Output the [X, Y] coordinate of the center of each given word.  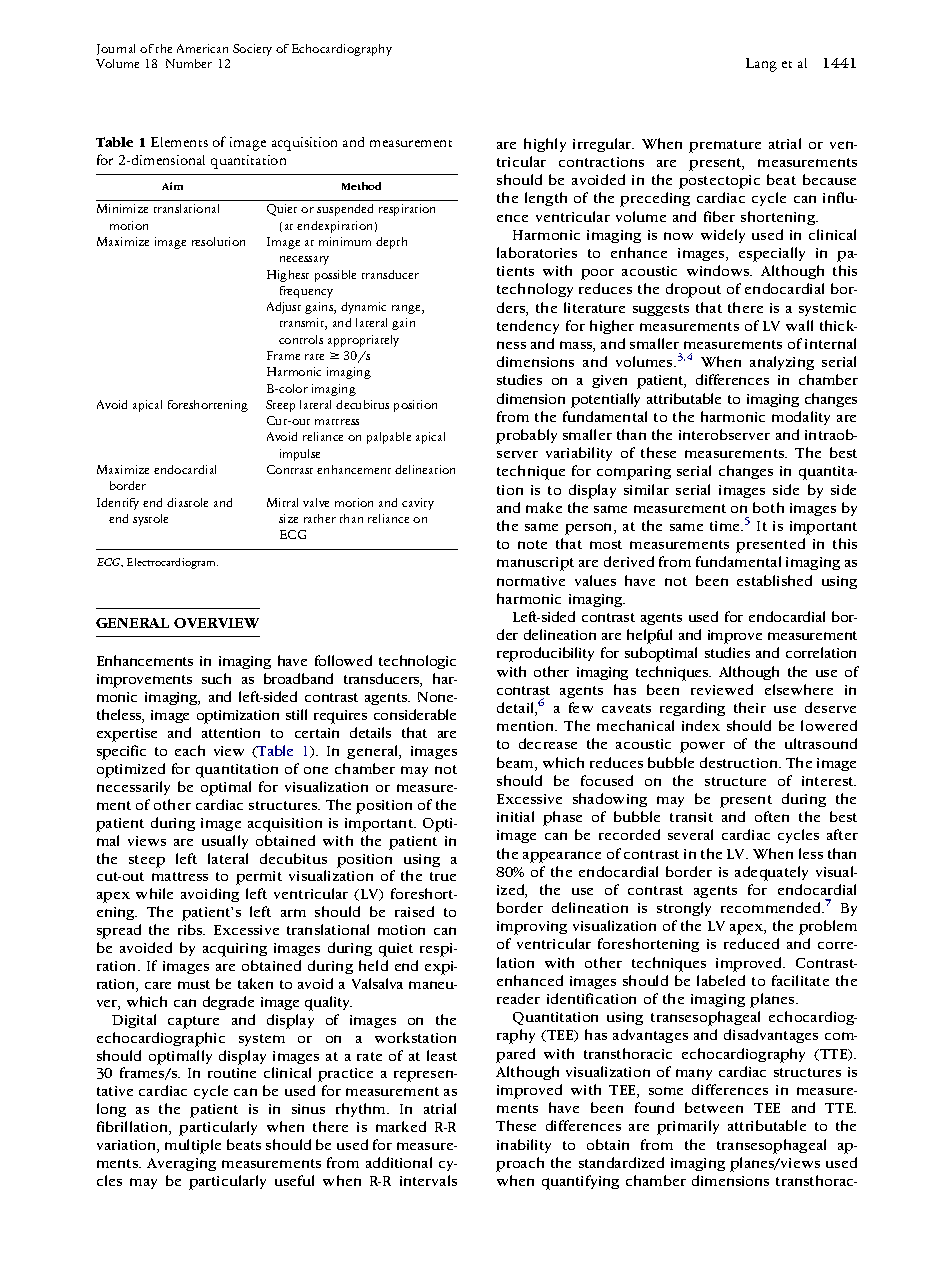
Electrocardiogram [172, 563]
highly [545, 145]
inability [524, 1146]
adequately [771, 873]
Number [189, 63]
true [443, 876]
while [154, 893]
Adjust [284, 308]
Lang [761, 65]
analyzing [782, 363]
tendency [528, 327]
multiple [193, 1146]
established [774, 580]
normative [531, 581]
